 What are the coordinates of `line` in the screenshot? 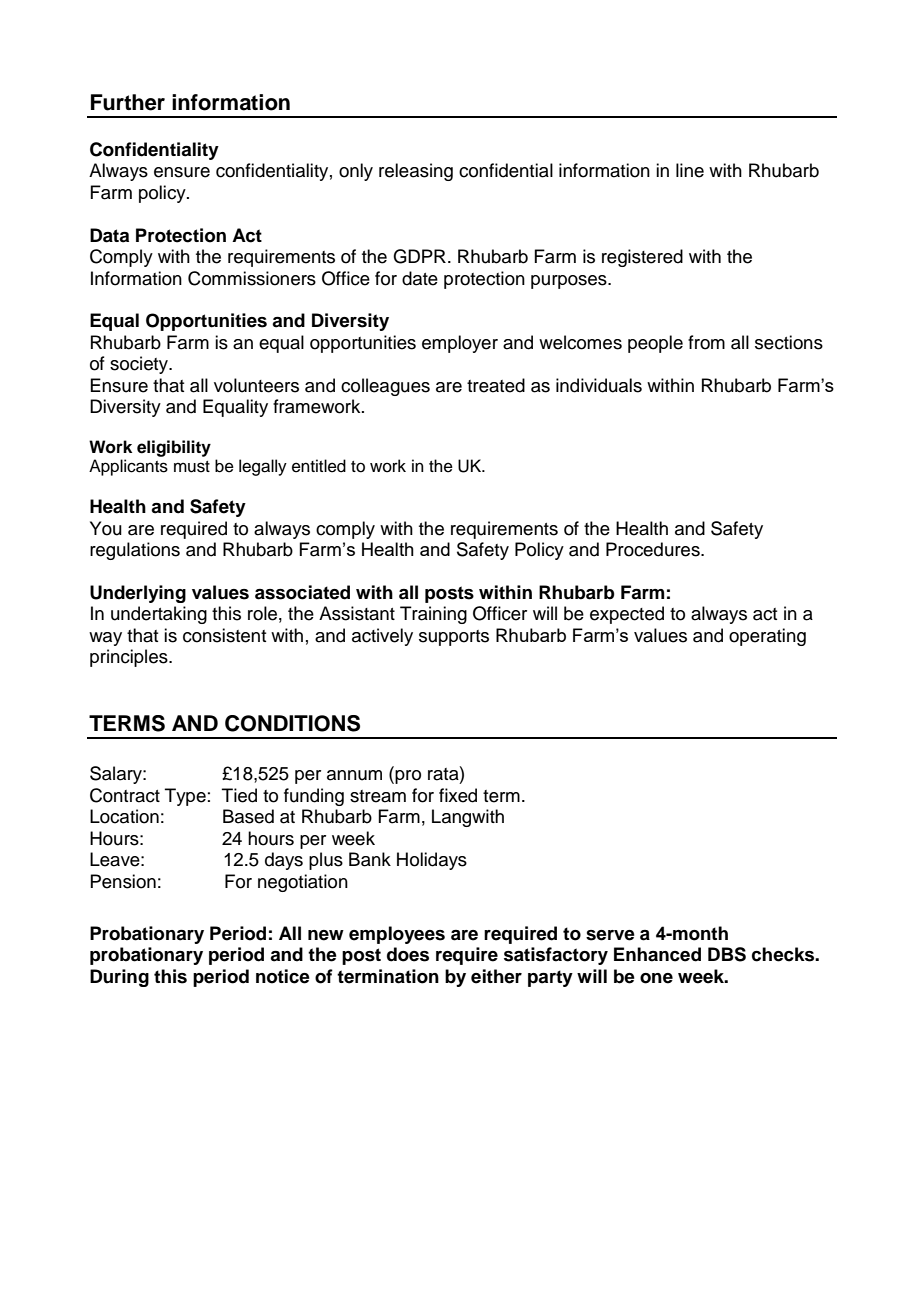 It's located at (690, 170).
